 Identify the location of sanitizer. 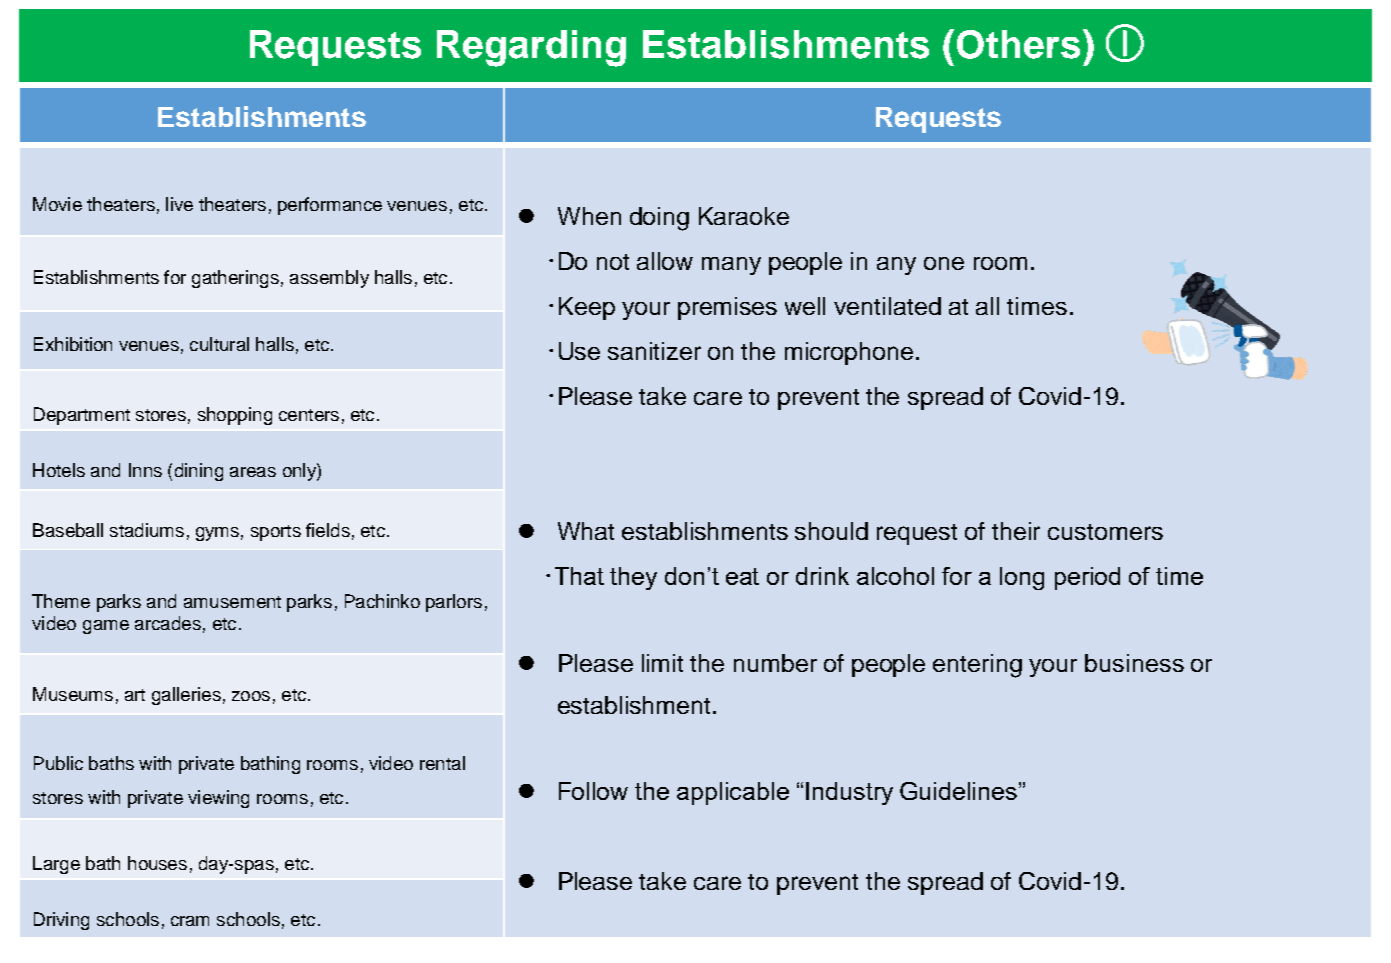
(654, 351).
